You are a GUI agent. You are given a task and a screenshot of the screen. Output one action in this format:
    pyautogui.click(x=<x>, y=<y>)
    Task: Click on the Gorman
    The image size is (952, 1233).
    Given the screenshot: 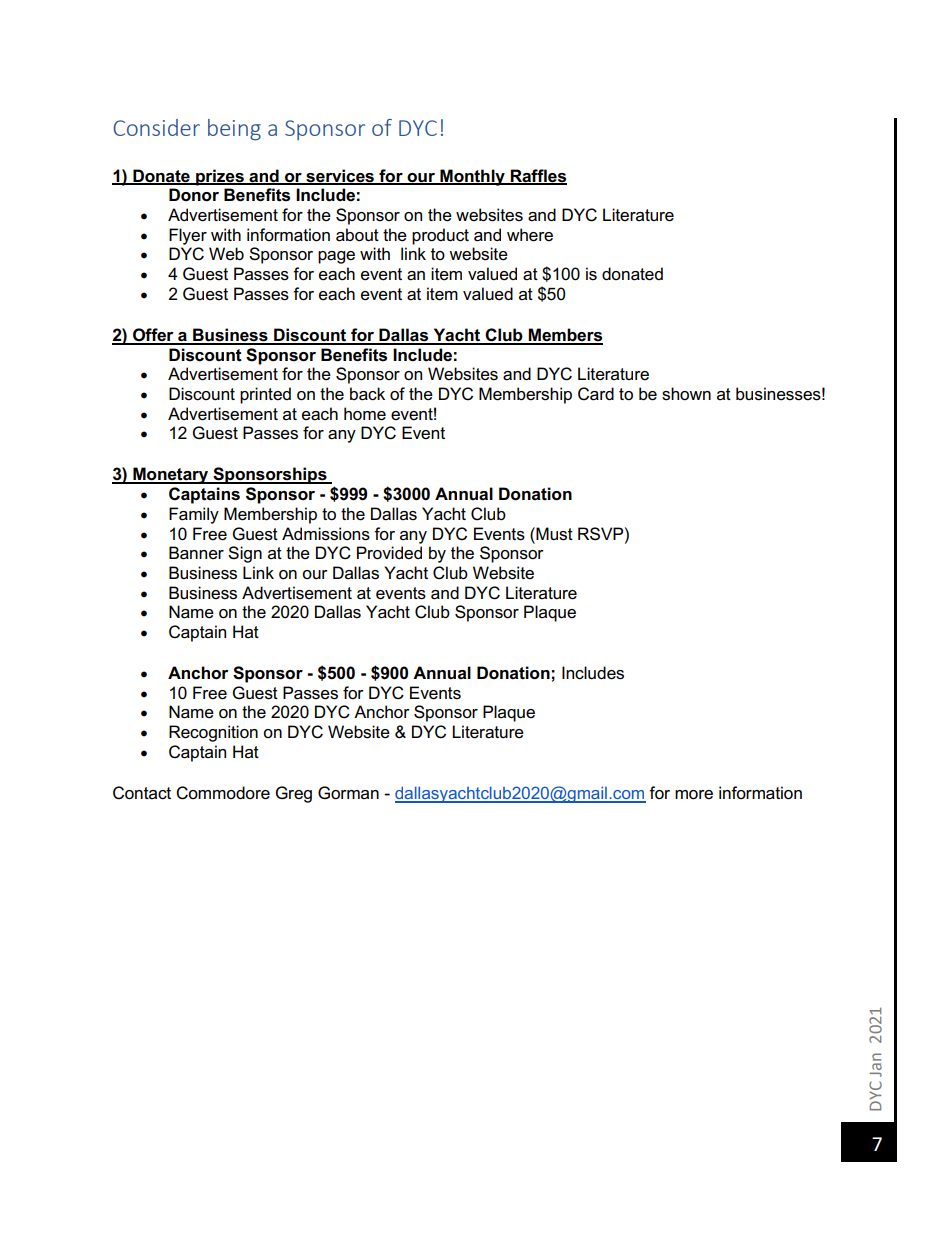 What is the action you would take?
    pyautogui.click(x=348, y=793)
